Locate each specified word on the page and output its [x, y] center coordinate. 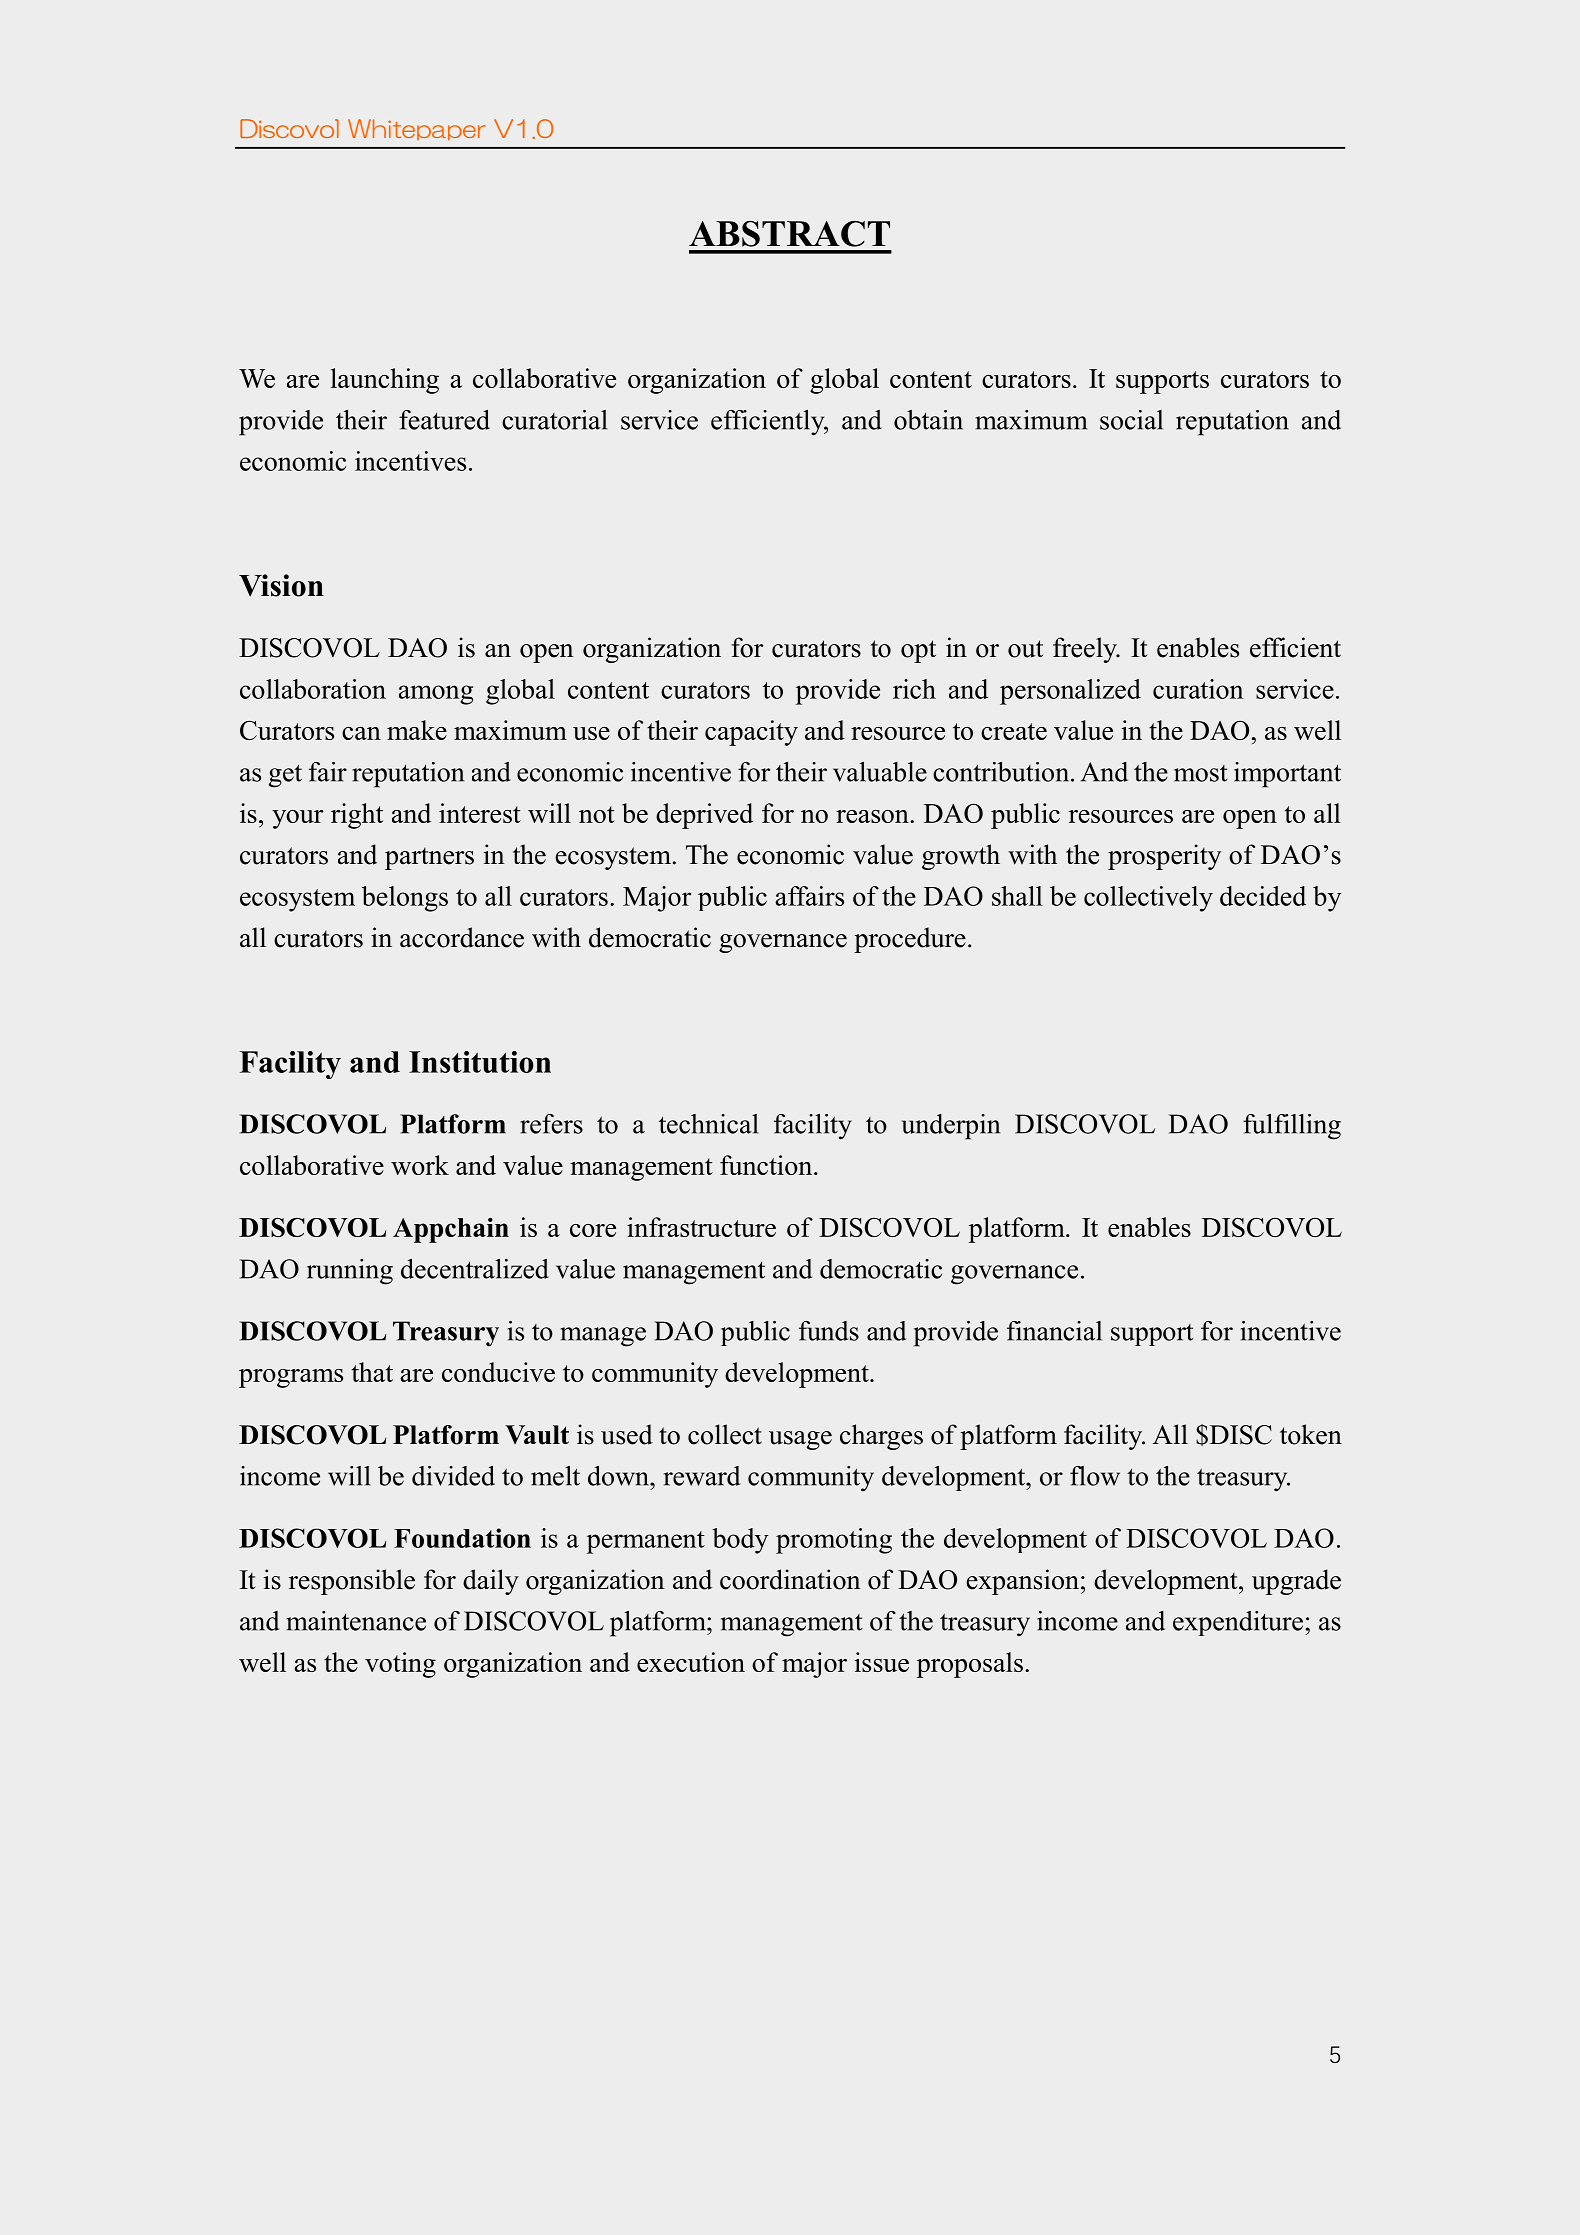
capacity [751, 733]
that [372, 1372]
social [1131, 420]
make [417, 730]
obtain [928, 420]
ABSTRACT [789, 233]
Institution [480, 1062]
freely [1086, 650]
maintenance [356, 1621]
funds [829, 1331]
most [1201, 773]
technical [708, 1124]
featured [444, 420]
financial [1054, 1331]
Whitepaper [417, 129]
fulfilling [1292, 1127]
